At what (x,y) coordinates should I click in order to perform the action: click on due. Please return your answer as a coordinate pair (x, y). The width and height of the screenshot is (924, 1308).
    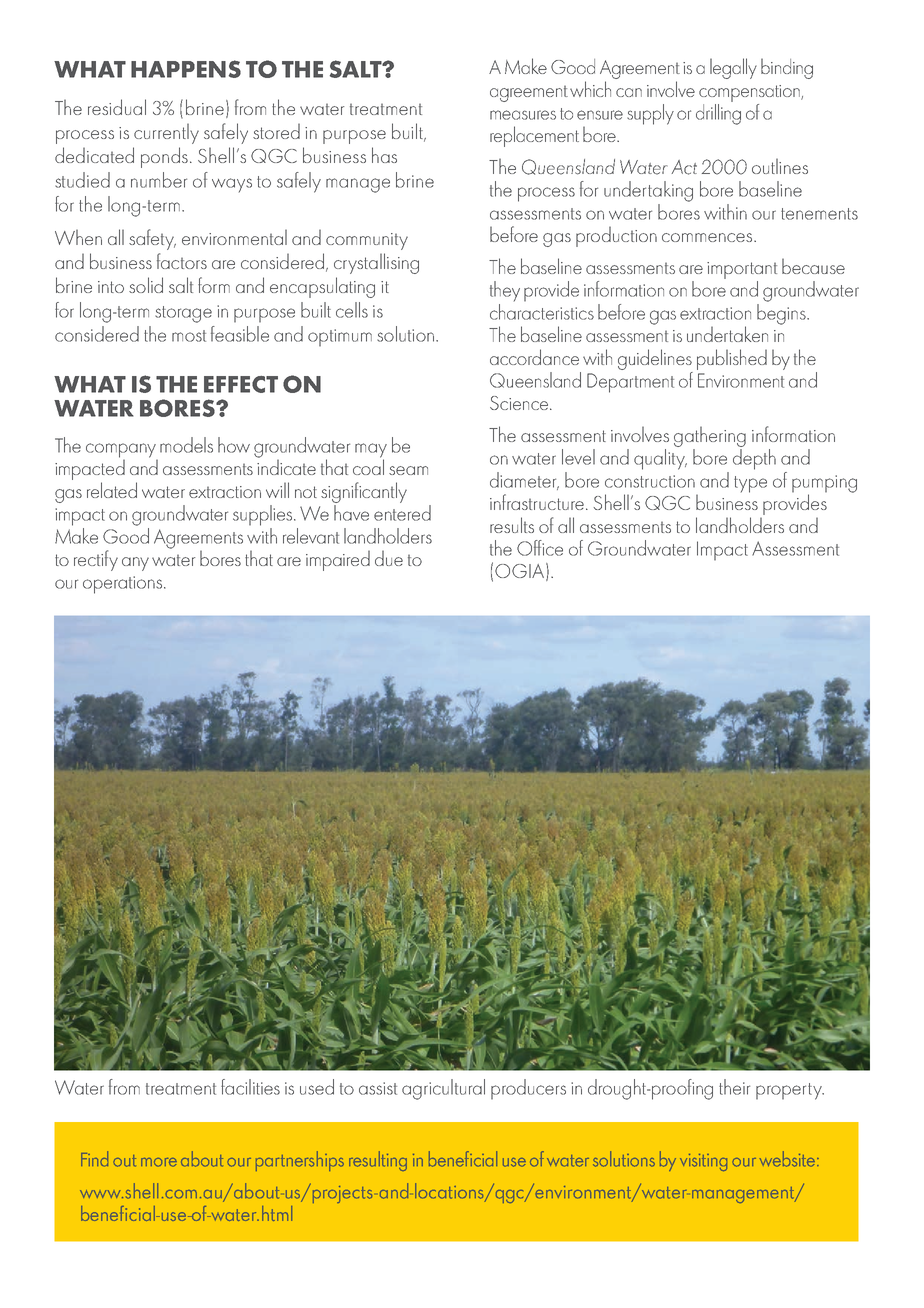
    Looking at the image, I should click on (389, 558).
